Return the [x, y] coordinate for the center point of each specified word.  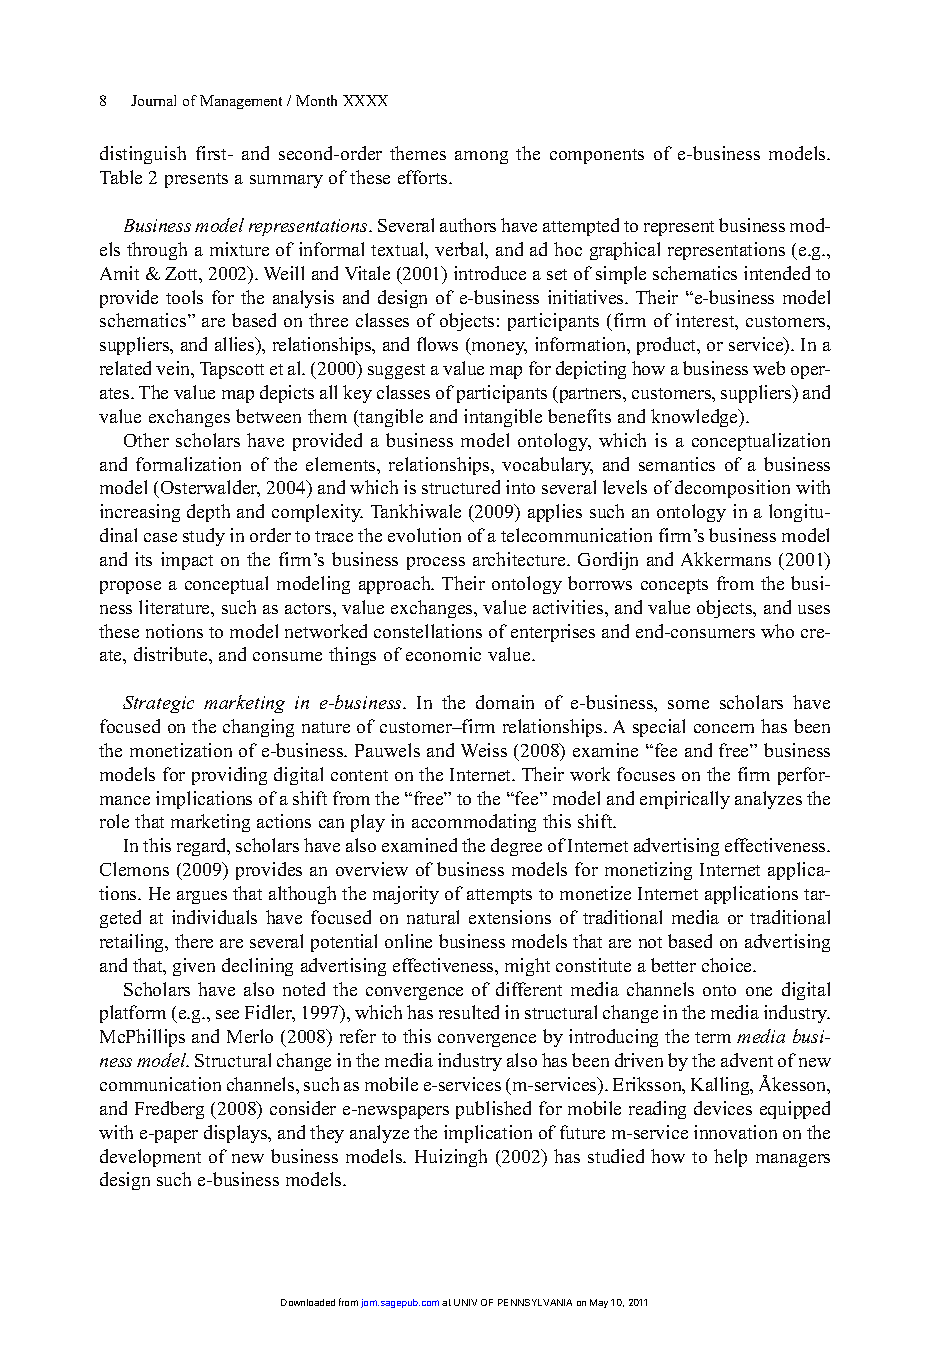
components [597, 156]
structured [461, 487]
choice [728, 965]
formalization [188, 464]
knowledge [696, 418]
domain [505, 702]
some [688, 704]
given [194, 967]
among [481, 157]
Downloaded [308, 1302]
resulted [469, 1012]
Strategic [158, 704]
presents [196, 180]
